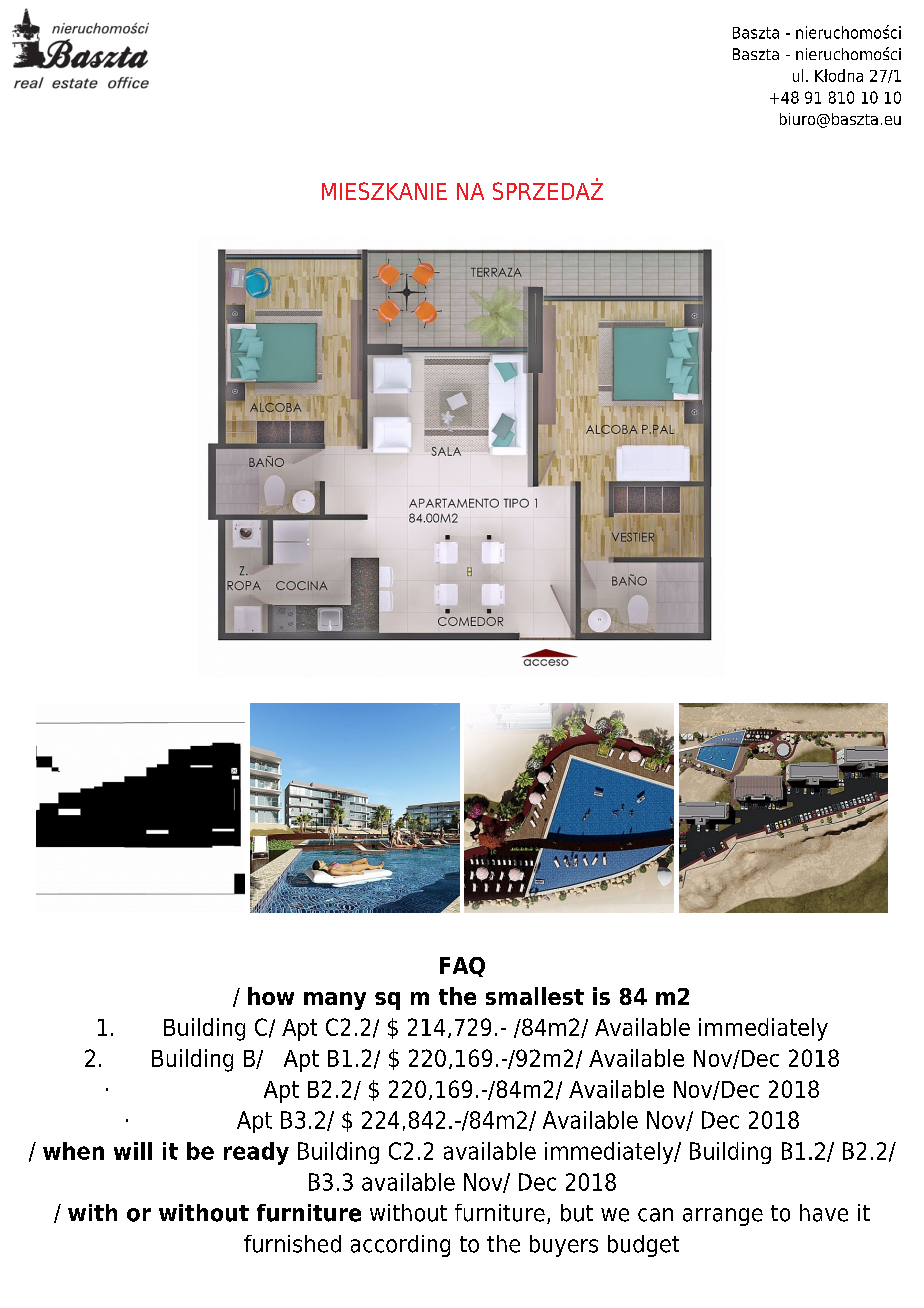 This screenshot has height=1308, width=924. Describe the element at coordinates (462, 967) in the screenshot. I see `FAQ` at that location.
